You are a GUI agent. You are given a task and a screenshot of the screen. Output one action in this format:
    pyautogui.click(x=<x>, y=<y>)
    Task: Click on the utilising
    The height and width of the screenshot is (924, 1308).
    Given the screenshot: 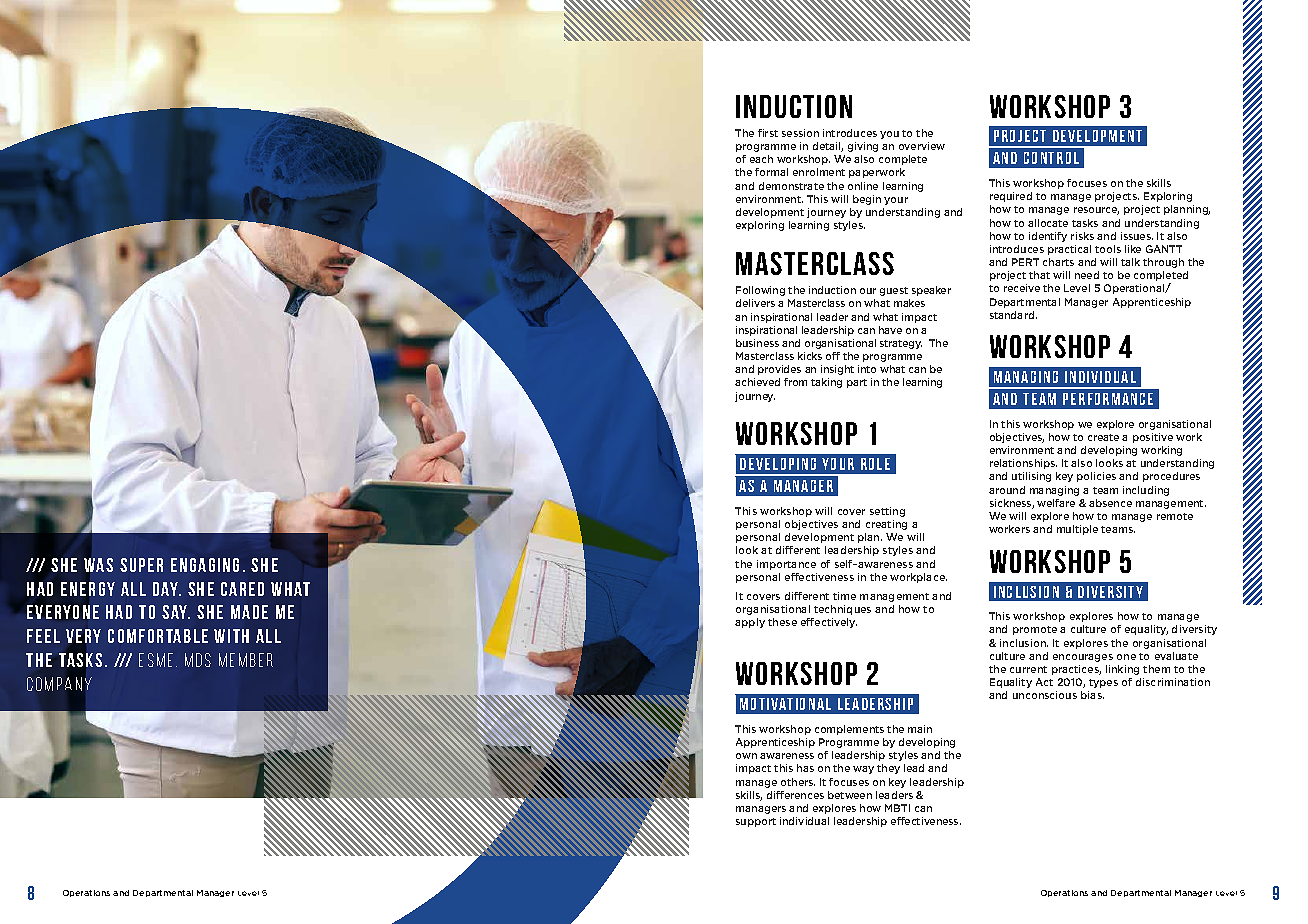 What is the action you would take?
    pyautogui.click(x=1031, y=477)
